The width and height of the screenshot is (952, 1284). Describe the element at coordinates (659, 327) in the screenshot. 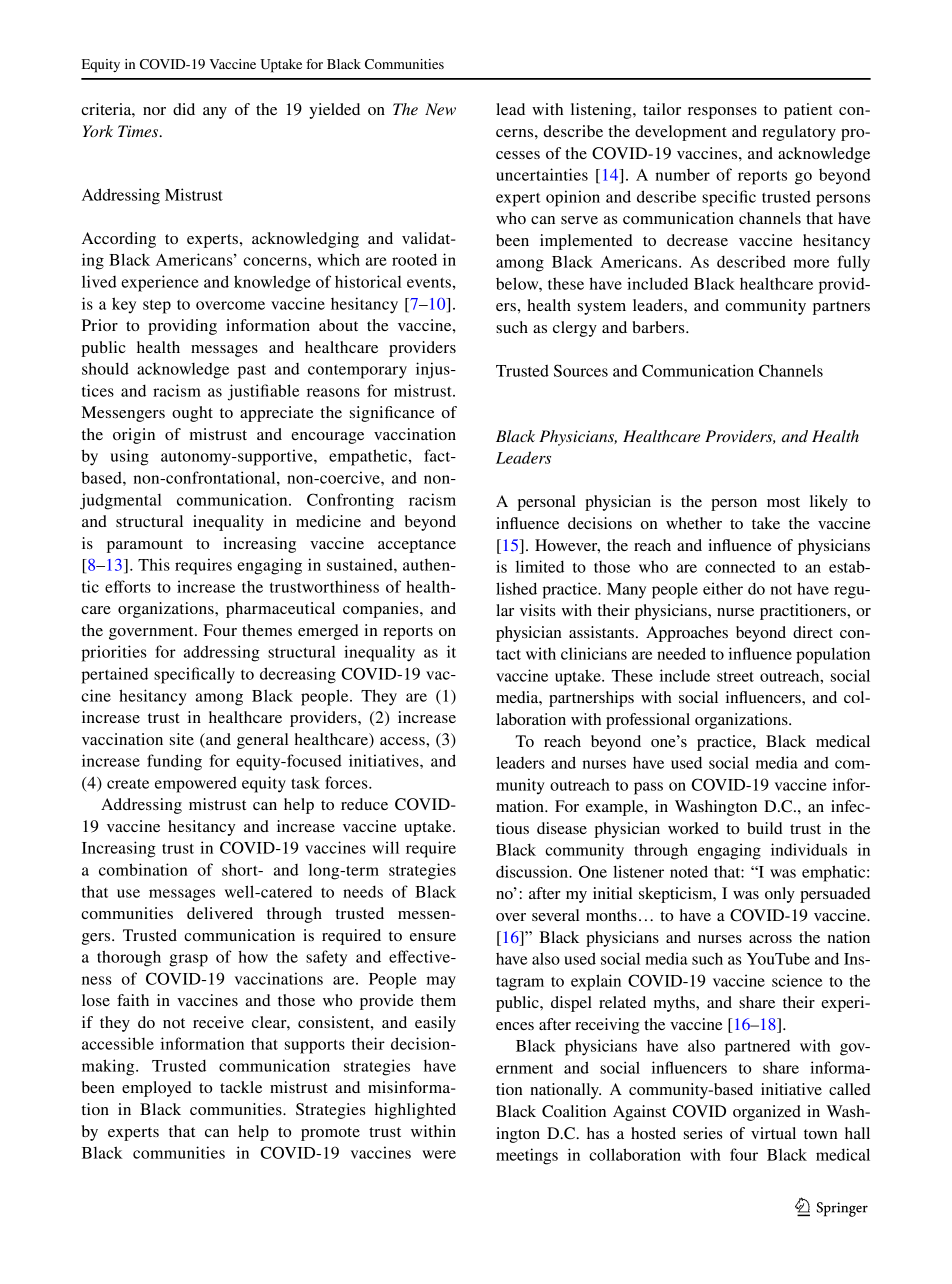

I see `barbers` at that location.
